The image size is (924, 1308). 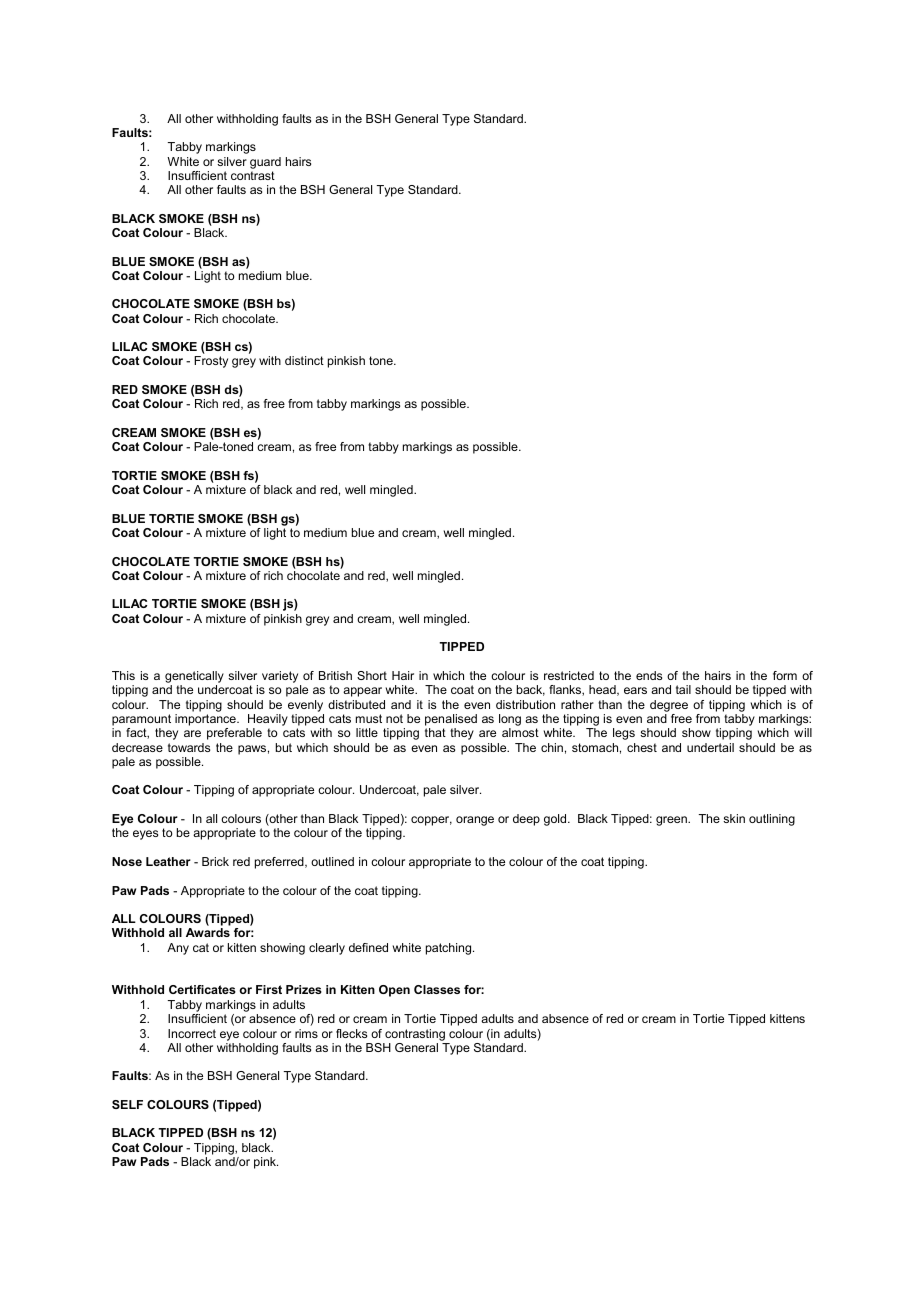 What do you see at coordinates (265, 163) in the screenshot?
I see `guard` at bounding box center [265, 163].
